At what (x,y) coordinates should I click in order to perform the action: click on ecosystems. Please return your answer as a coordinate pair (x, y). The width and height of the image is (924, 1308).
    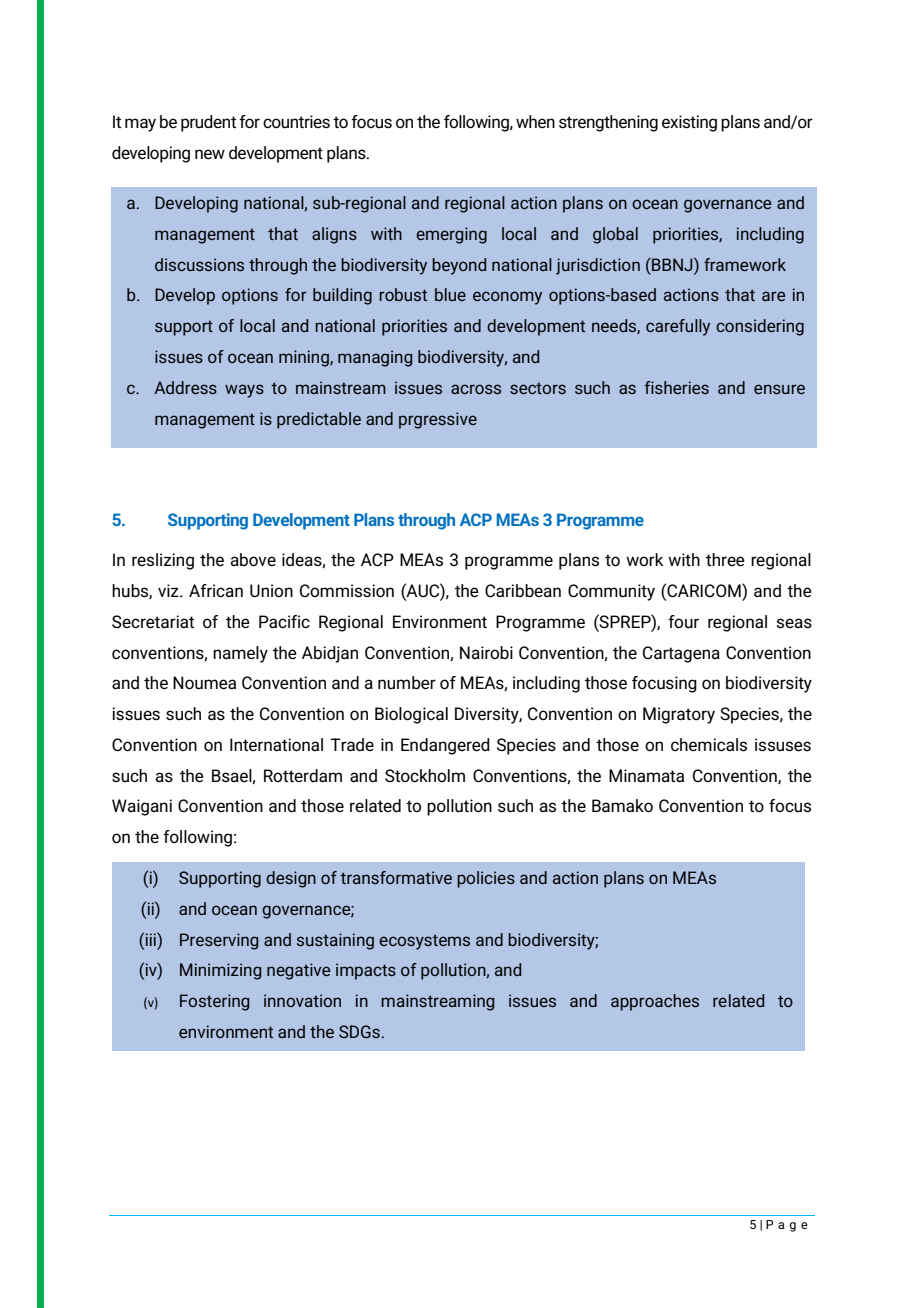
    Looking at the image, I should click on (424, 942).
